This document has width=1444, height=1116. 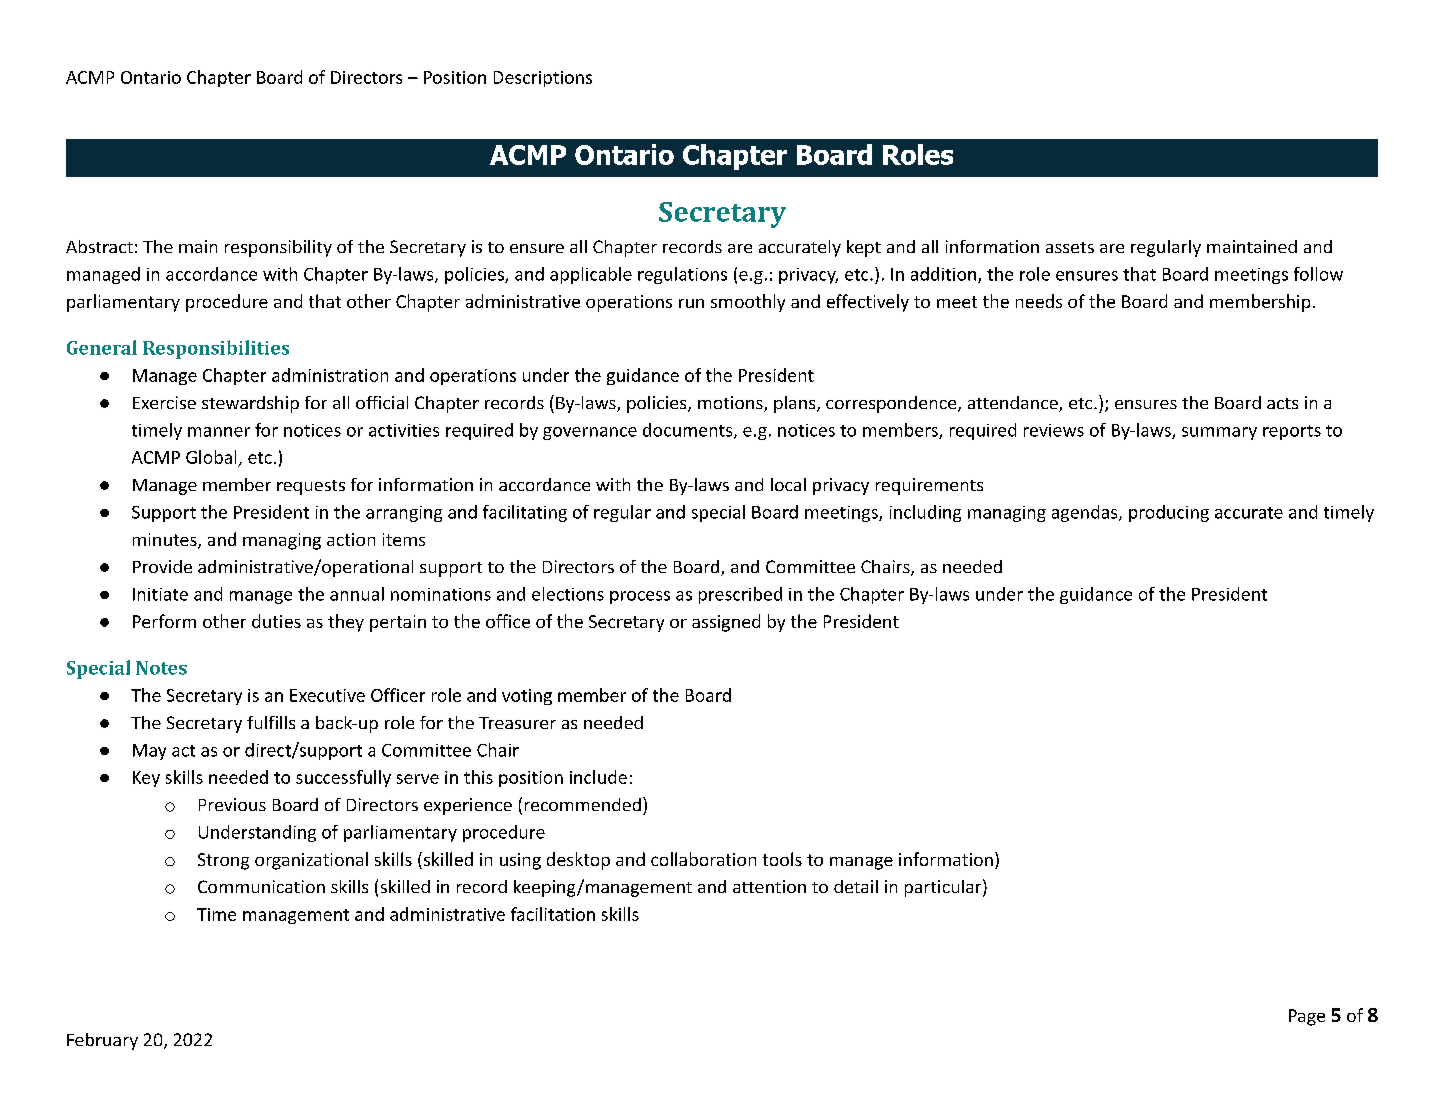 I want to click on run, so click(x=691, y=303).
